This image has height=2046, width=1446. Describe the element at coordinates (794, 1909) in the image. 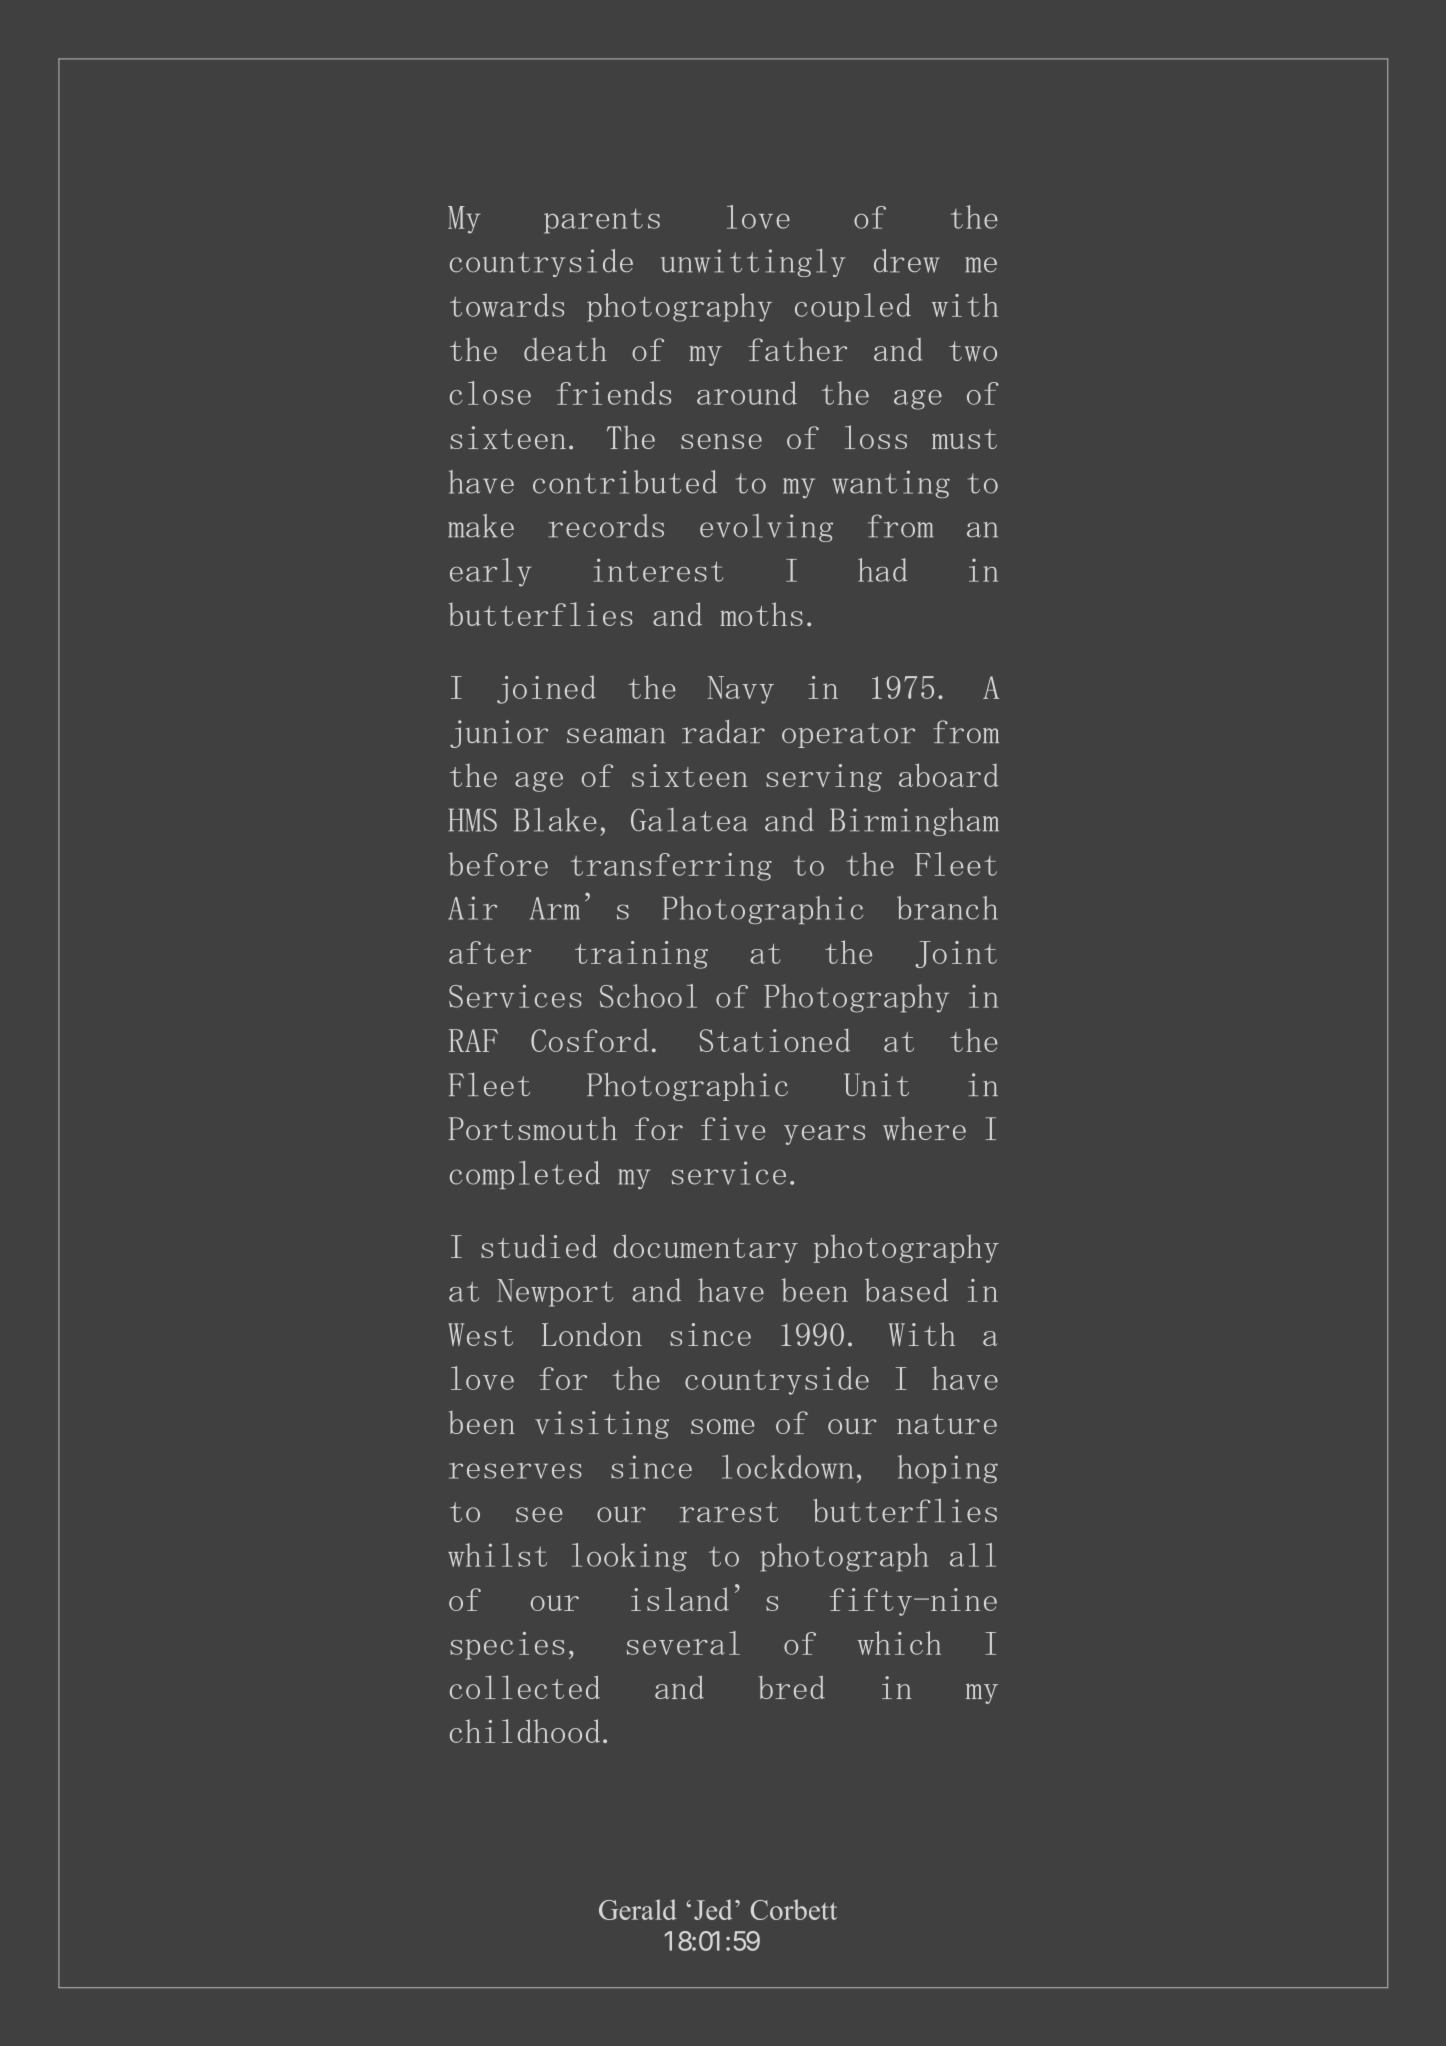

I see `Corbett` at that location.
